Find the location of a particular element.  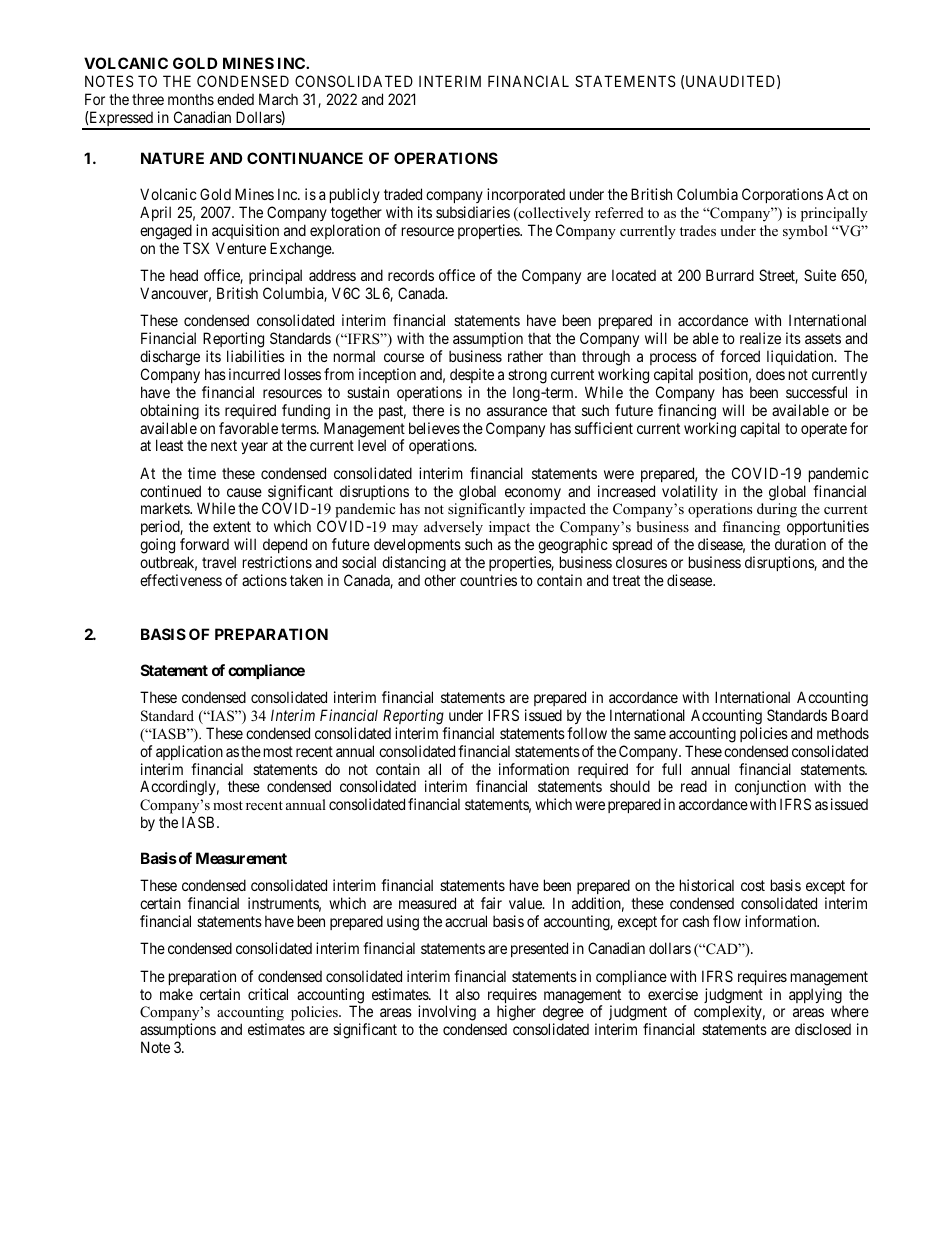

Corporations is located at coordinates (782, 195).
